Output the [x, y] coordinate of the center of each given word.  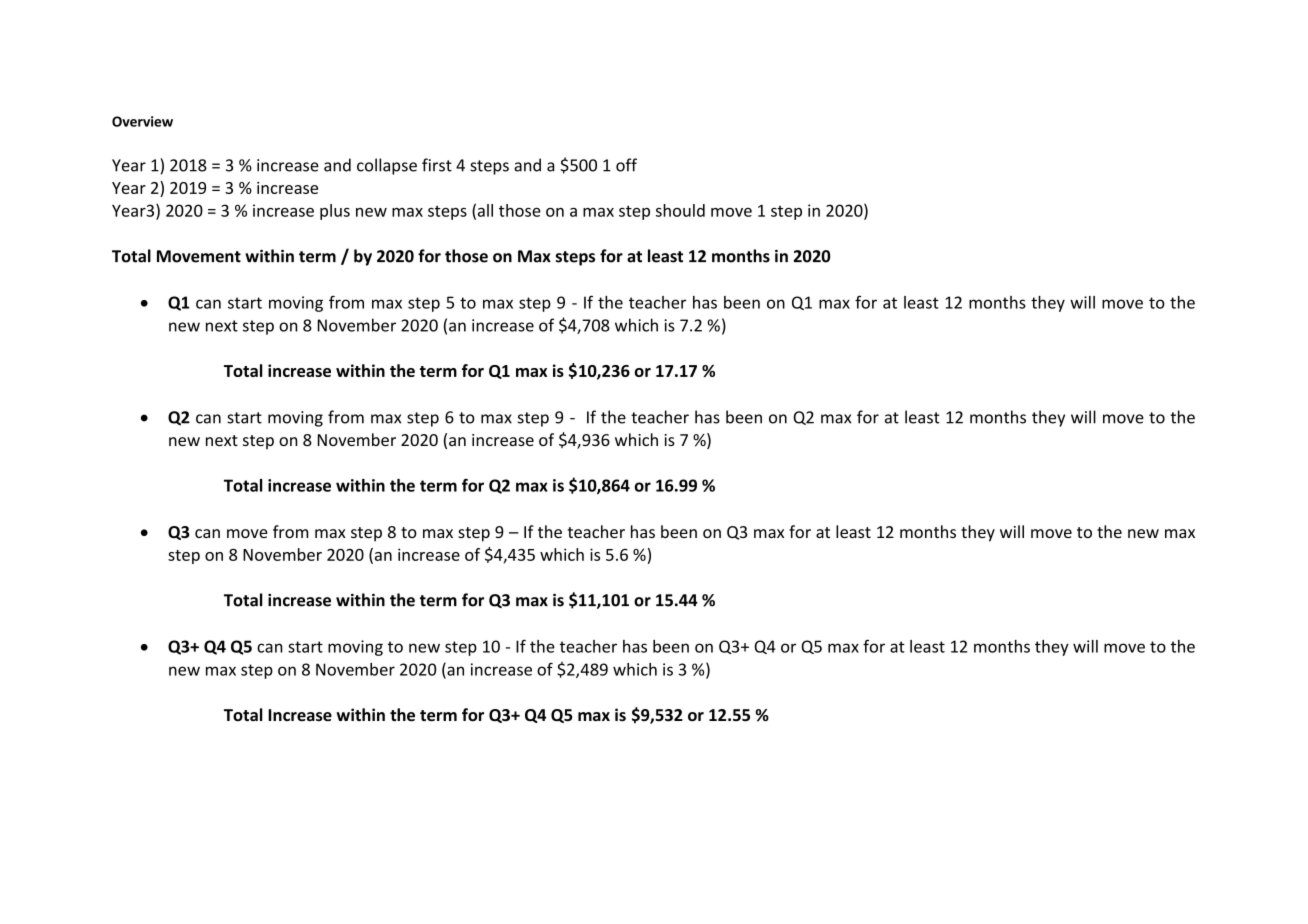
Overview [142, 121]
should [680, 210]
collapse [387, 166]
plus [335, 212]
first [437, 165]
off [626, 165]
